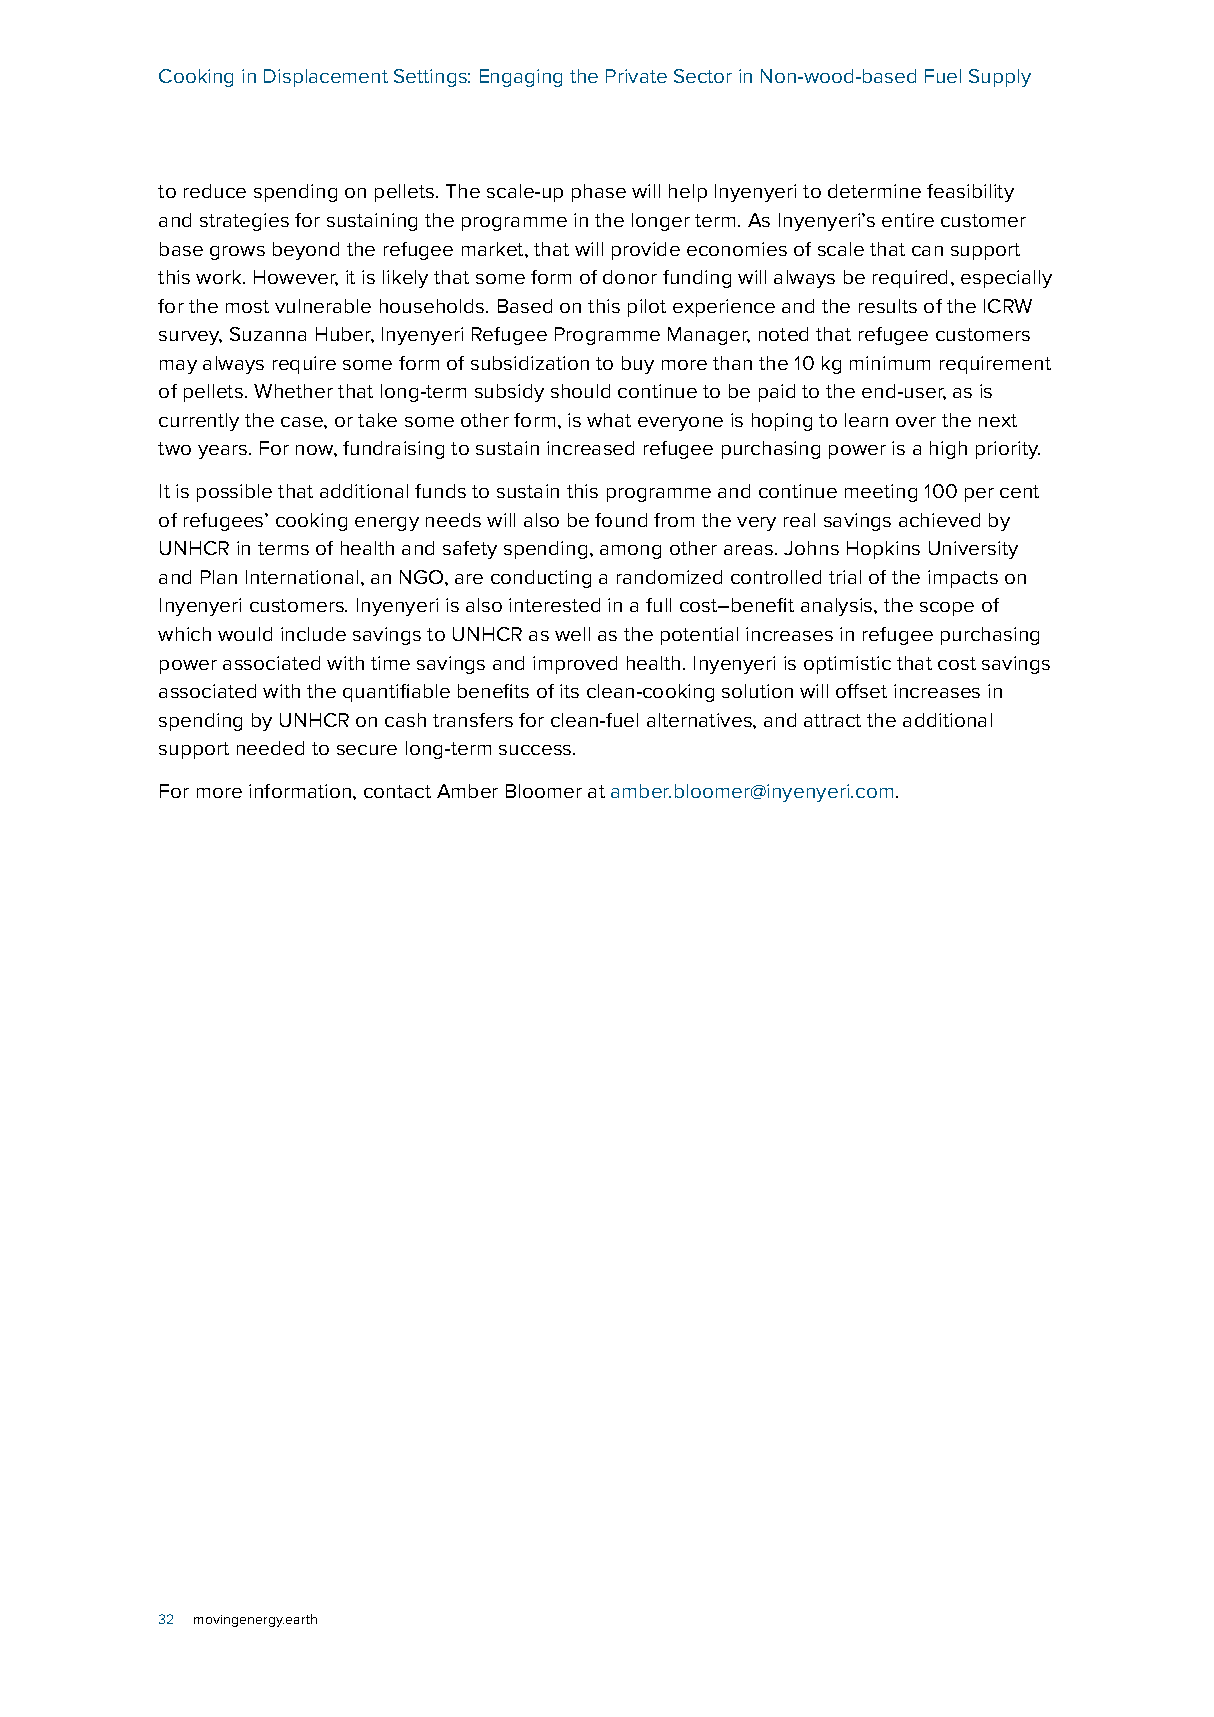 The width and height of the document is (1214, 1717). What do you see at coordinates (326, 78) in the document?
I see `Displacement` at bounding box center [326, 78].
